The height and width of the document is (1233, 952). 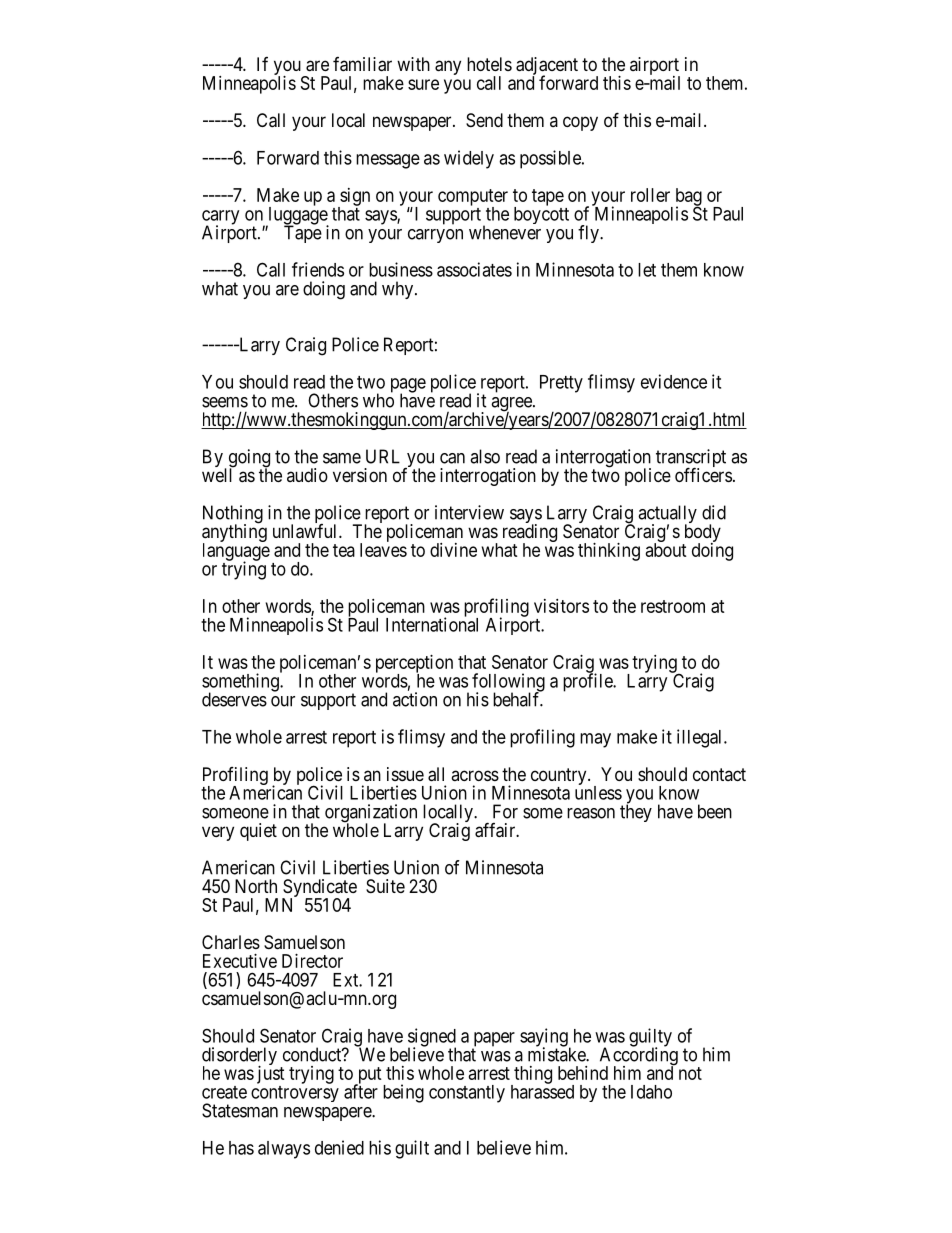 I want to click on controversy, so click(x=295, y=1094).
